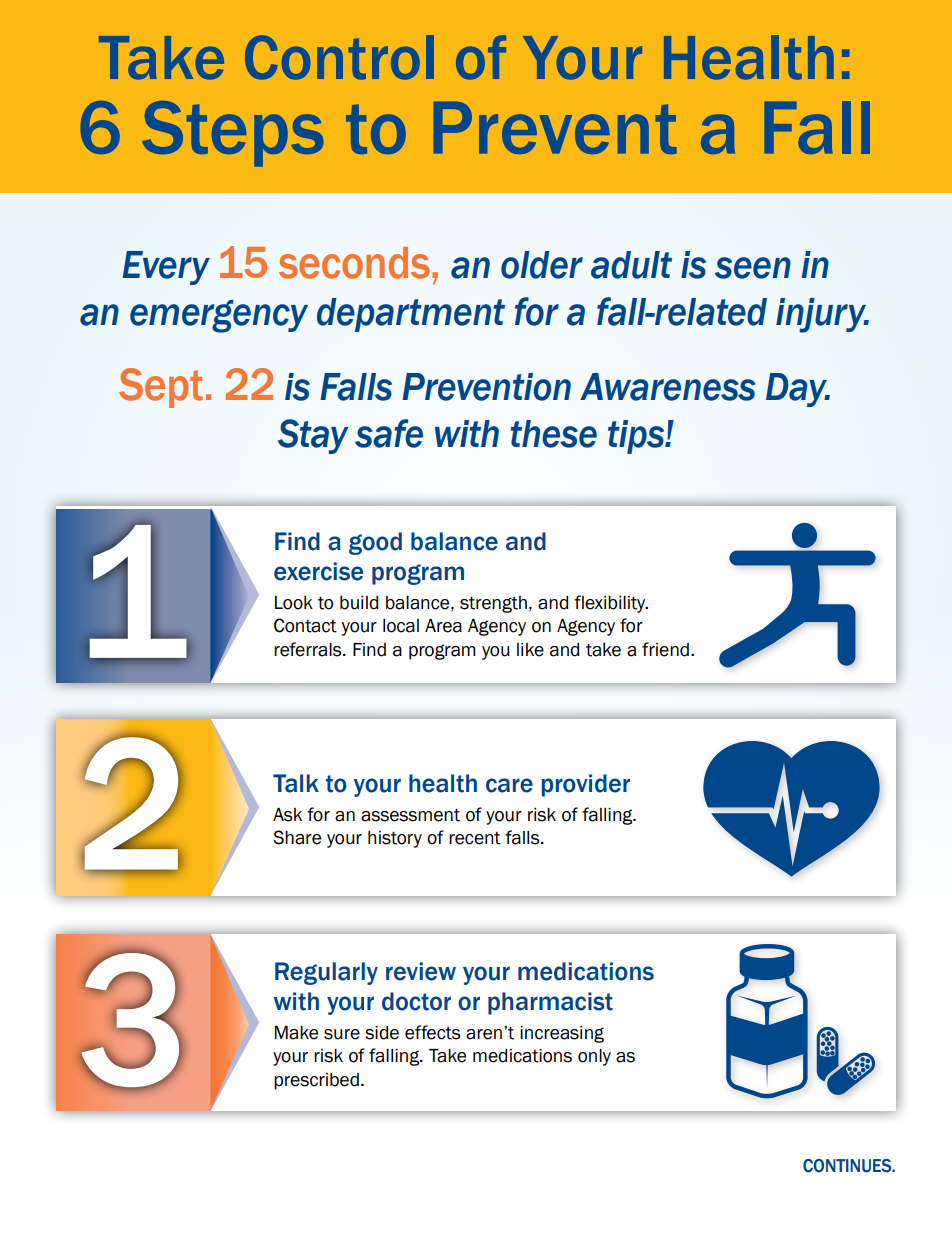 The width and height of the screenshot is (952, 1233). Describe the element at coordinates (594, 1057) in the screenshot. I see `only` at that location.
